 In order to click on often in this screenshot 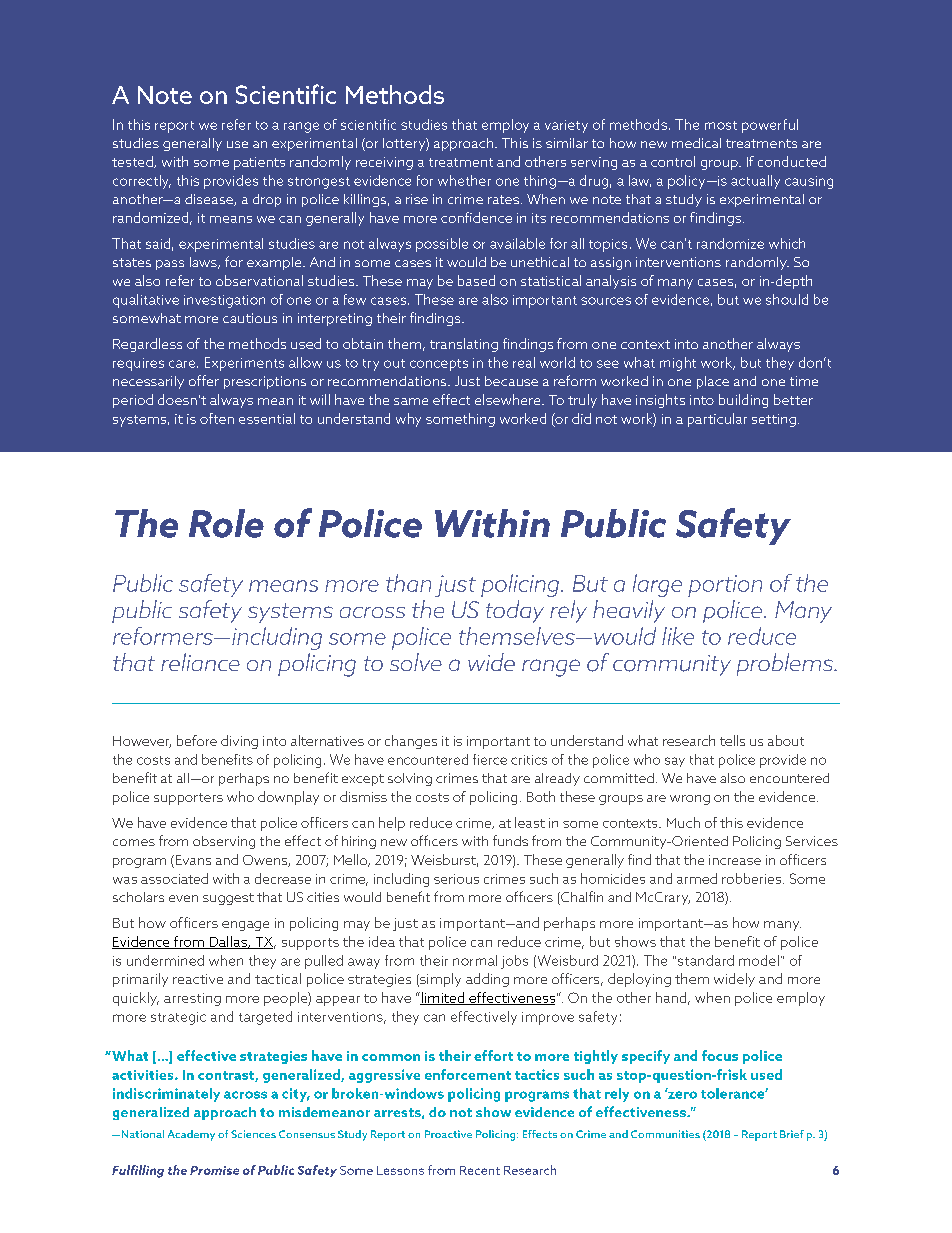, I will do `click(217, 418)`.
